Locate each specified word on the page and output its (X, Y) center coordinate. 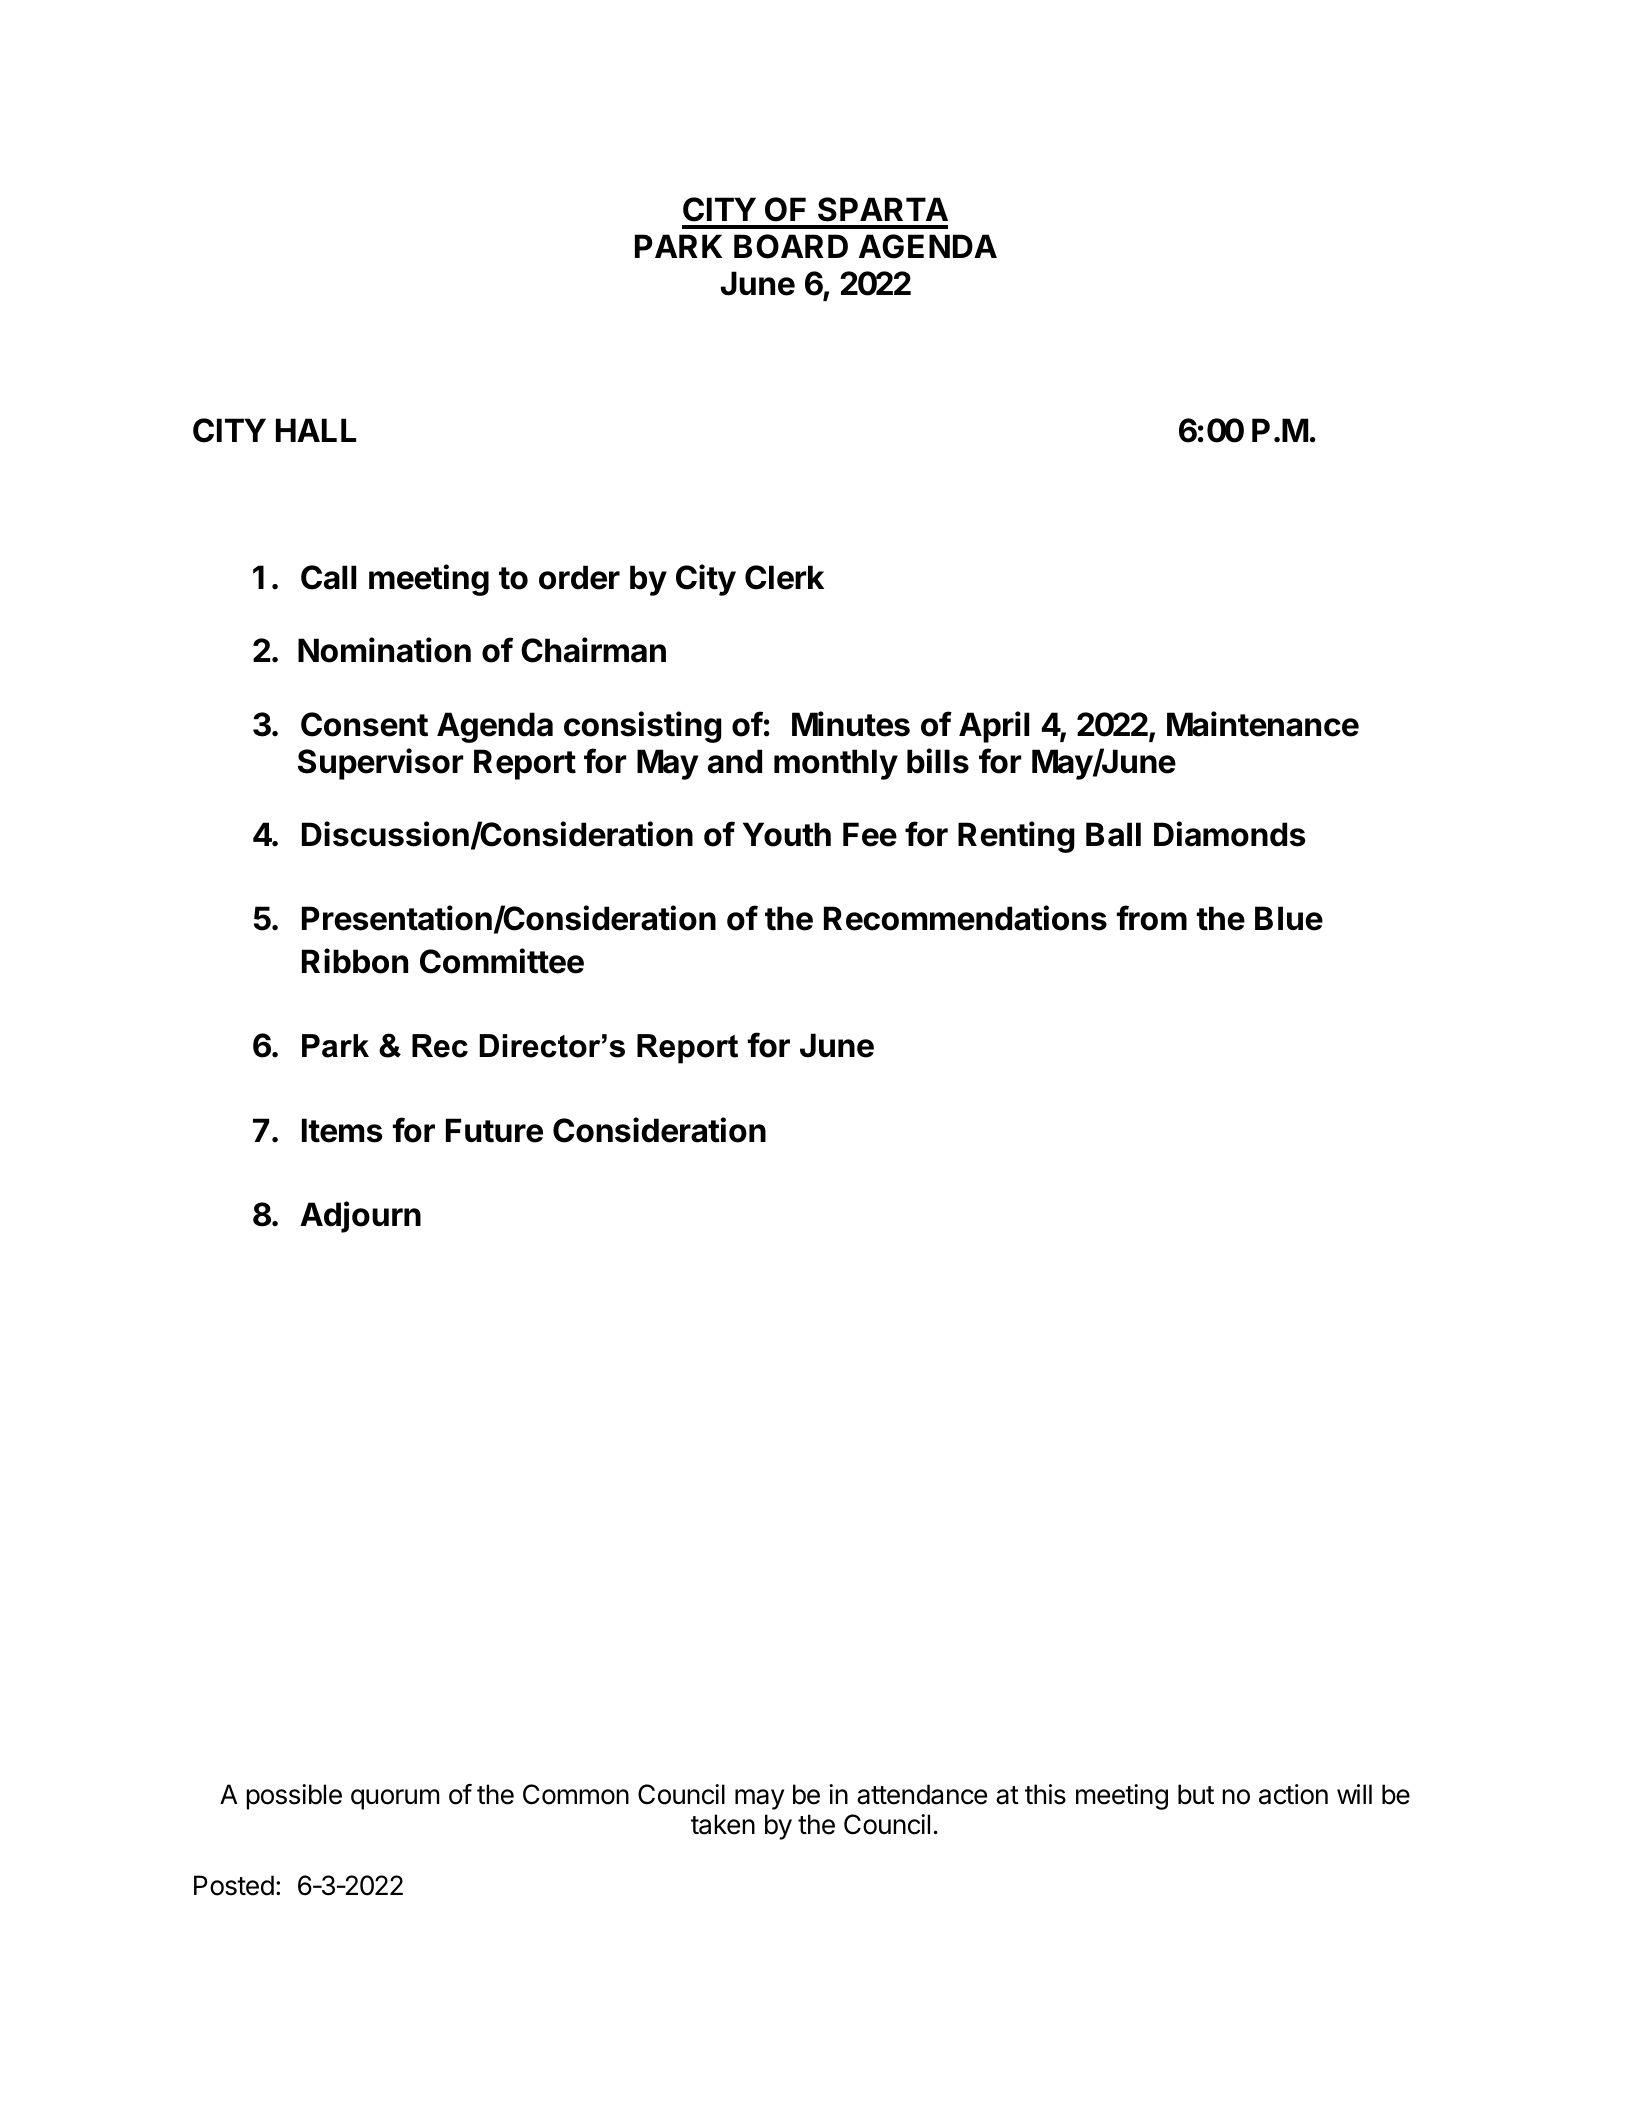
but (1196, 1794)
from (1152, 918)
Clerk (784, 577)
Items (342, 1130)
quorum (395, 1799)
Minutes (851, 724)
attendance (922, 1794)
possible (294, 1797)
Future (494, 1130)
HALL (316, 430)
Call (328, 577)
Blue (1289, 918)
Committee (502, 961)
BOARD (791, 246)
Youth (787, 834)
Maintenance (1263, 724)
